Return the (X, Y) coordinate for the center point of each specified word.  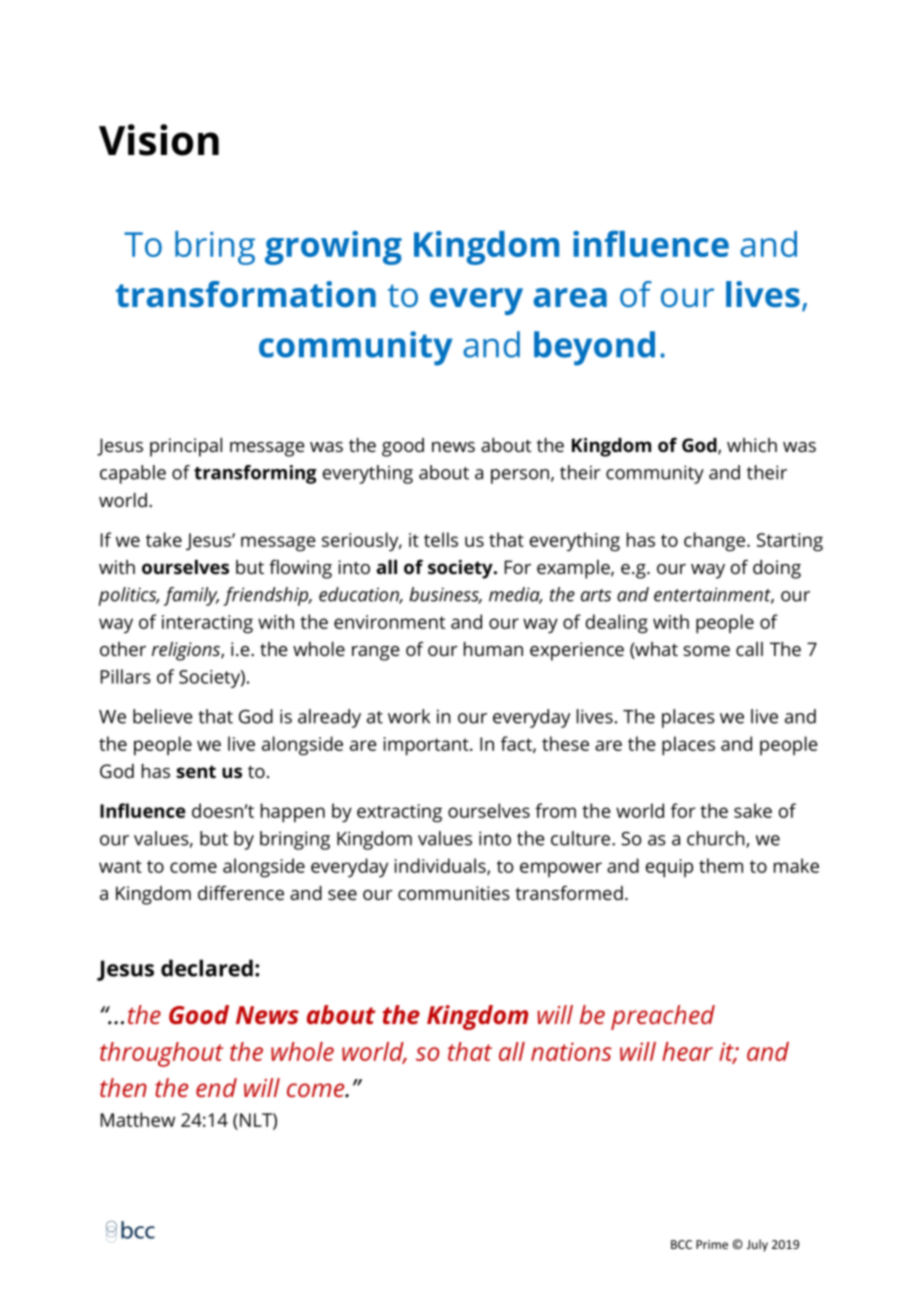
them (721, 865)
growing (333, 248)
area (570, 298)
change (714, 542)
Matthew (138, 1119)
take (164, 539)
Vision (159, 140)
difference (241, 892)
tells (441, 539)
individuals (441, 866)
